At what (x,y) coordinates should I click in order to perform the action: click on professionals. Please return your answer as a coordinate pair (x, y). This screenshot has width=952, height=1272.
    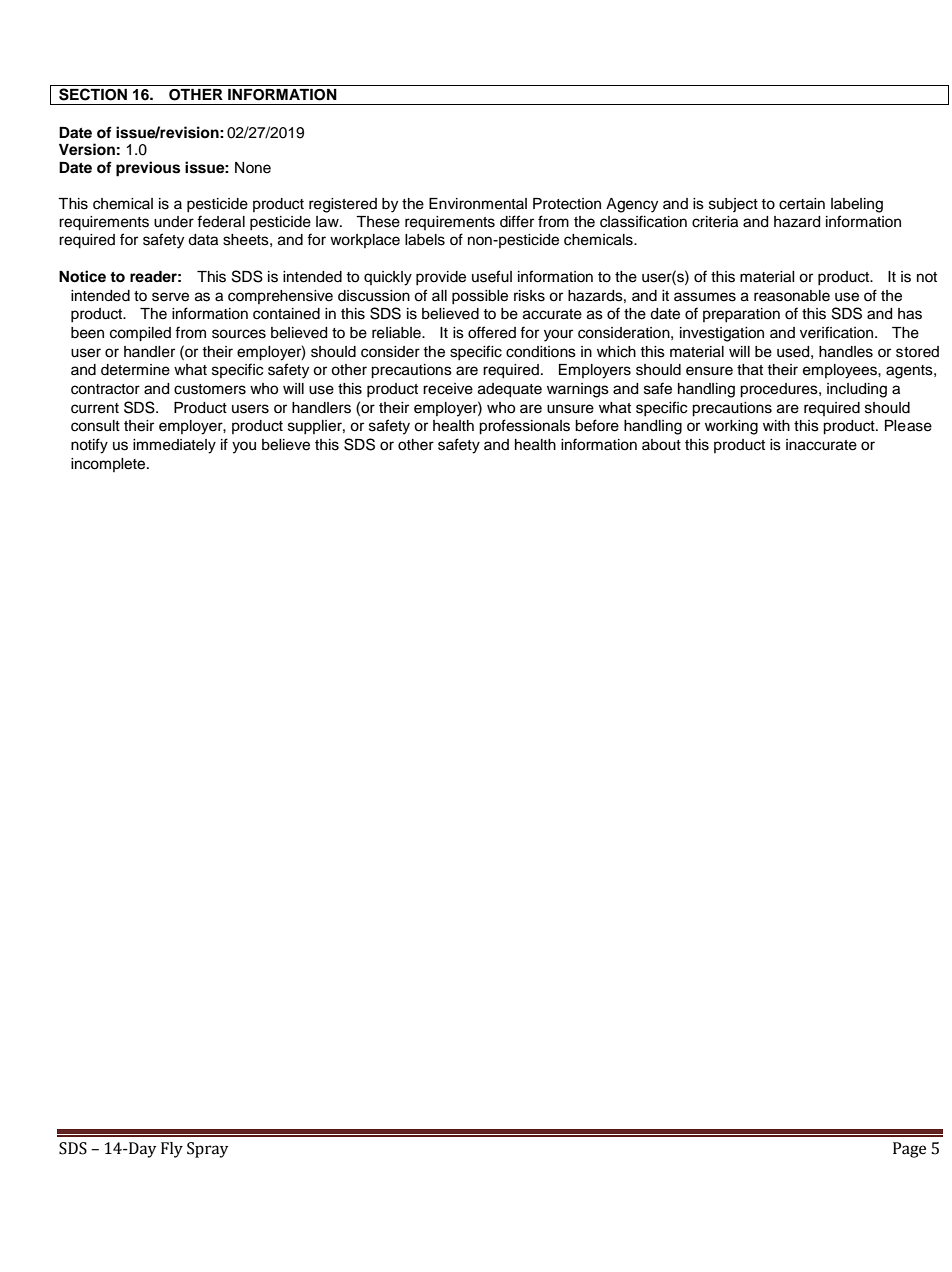
    Looking at the image, I should click on (524, 427).
